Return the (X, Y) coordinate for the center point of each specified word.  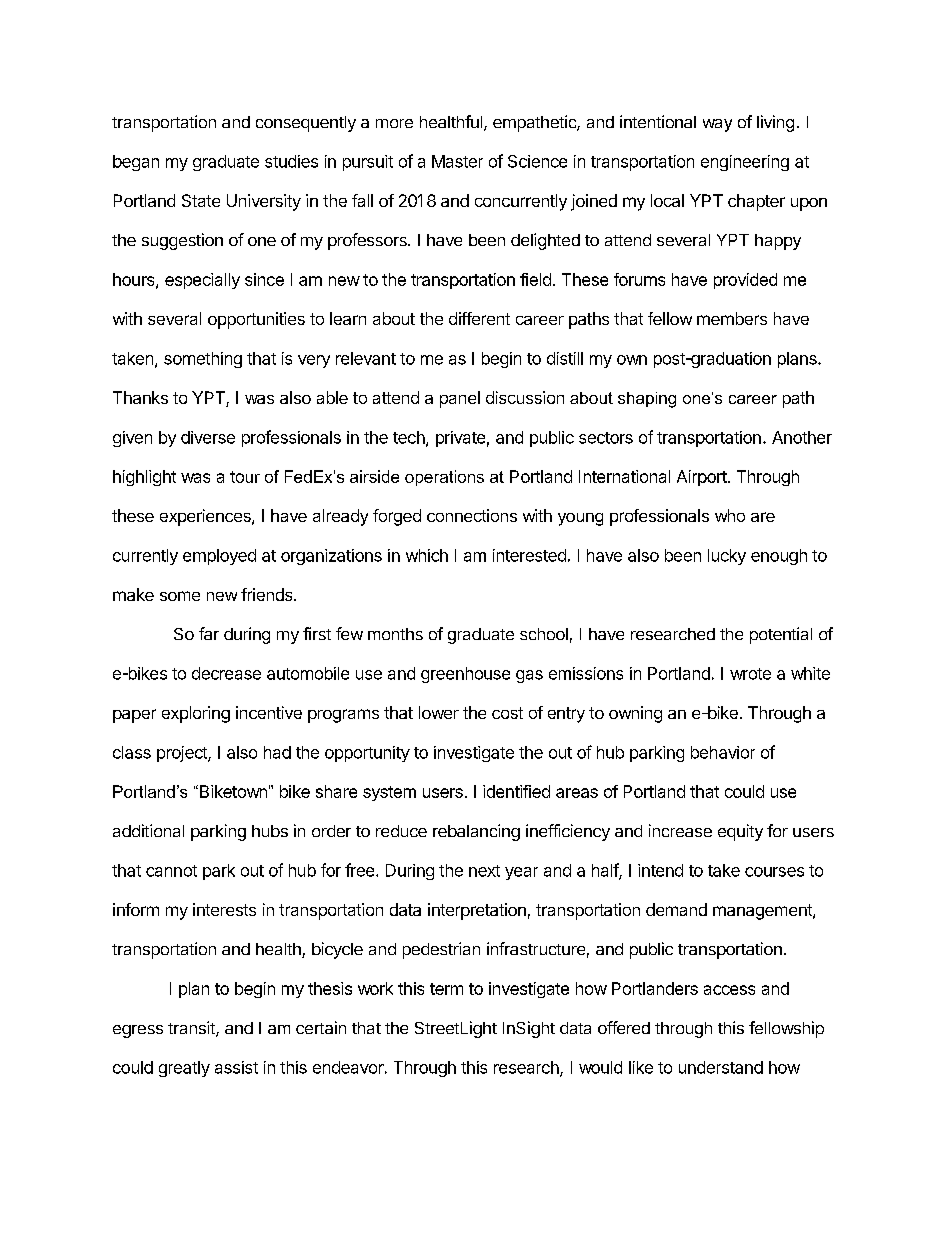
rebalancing (476, 832)
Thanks (140, 397)
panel (460, 399)
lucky (727, 557)
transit (192, 1029)
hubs (270, 831)
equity (740, 832)
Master (457, 161)
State (201, 200)
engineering (745, 163)
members (732, 318)
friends (268, 594)
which (427, 555)
